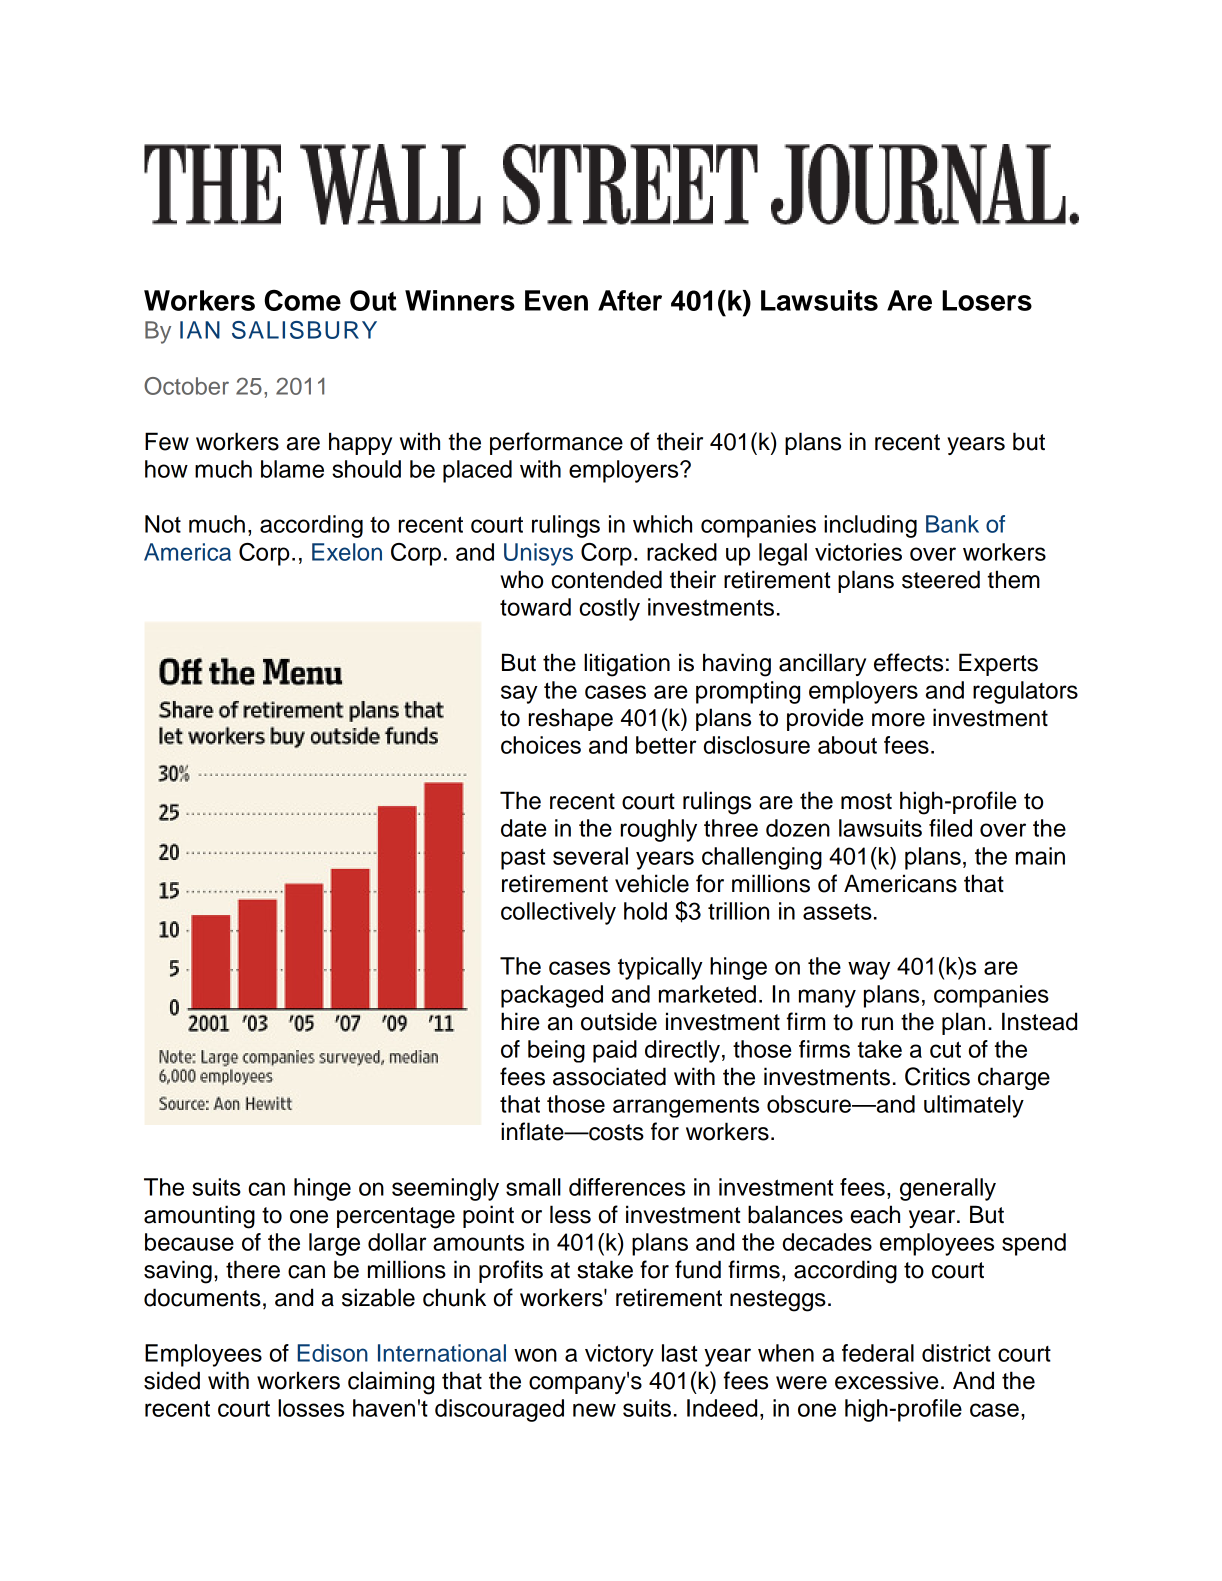  I want to click on After, so click(630, 300).
